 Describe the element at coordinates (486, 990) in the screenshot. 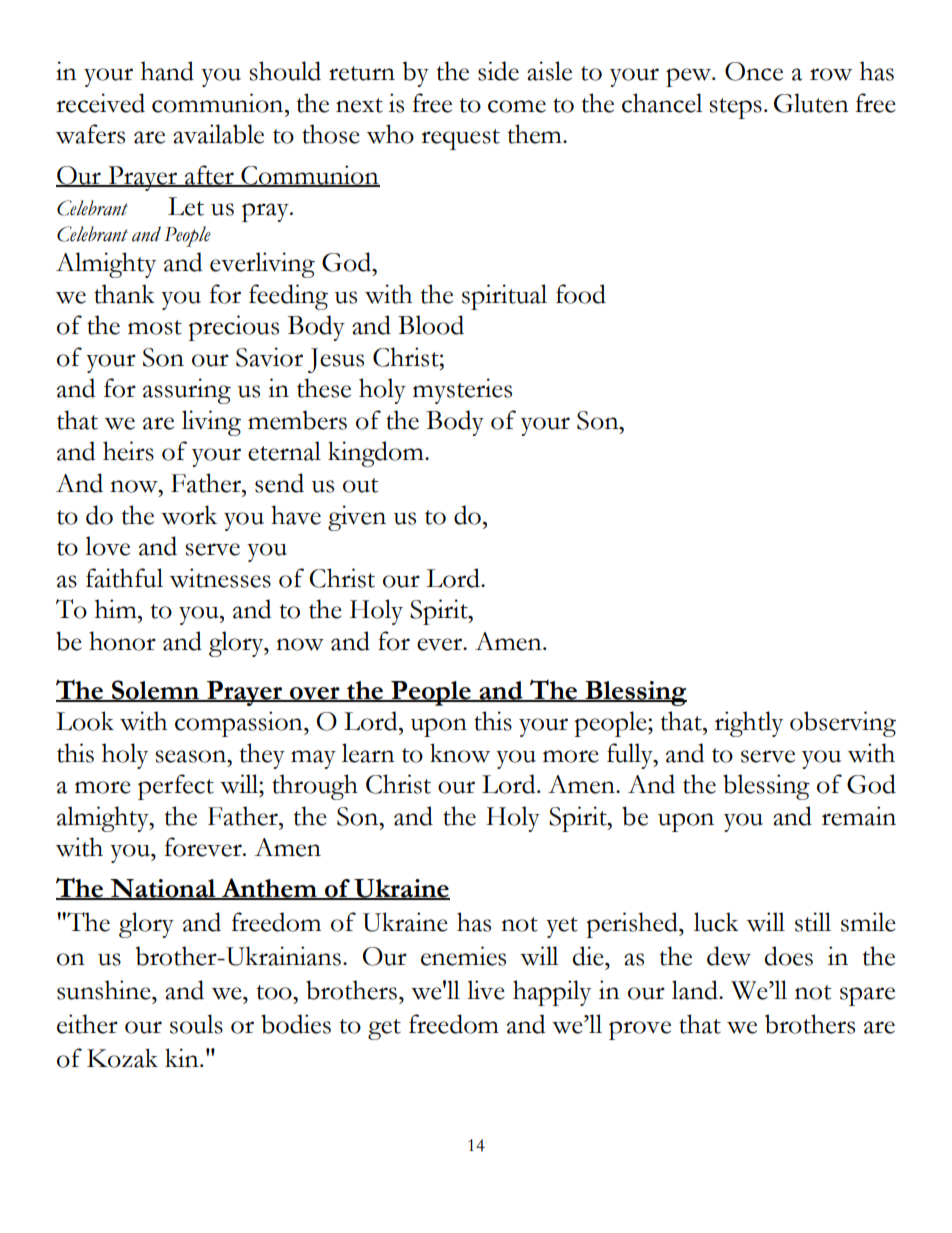

I see `live` at that location.
